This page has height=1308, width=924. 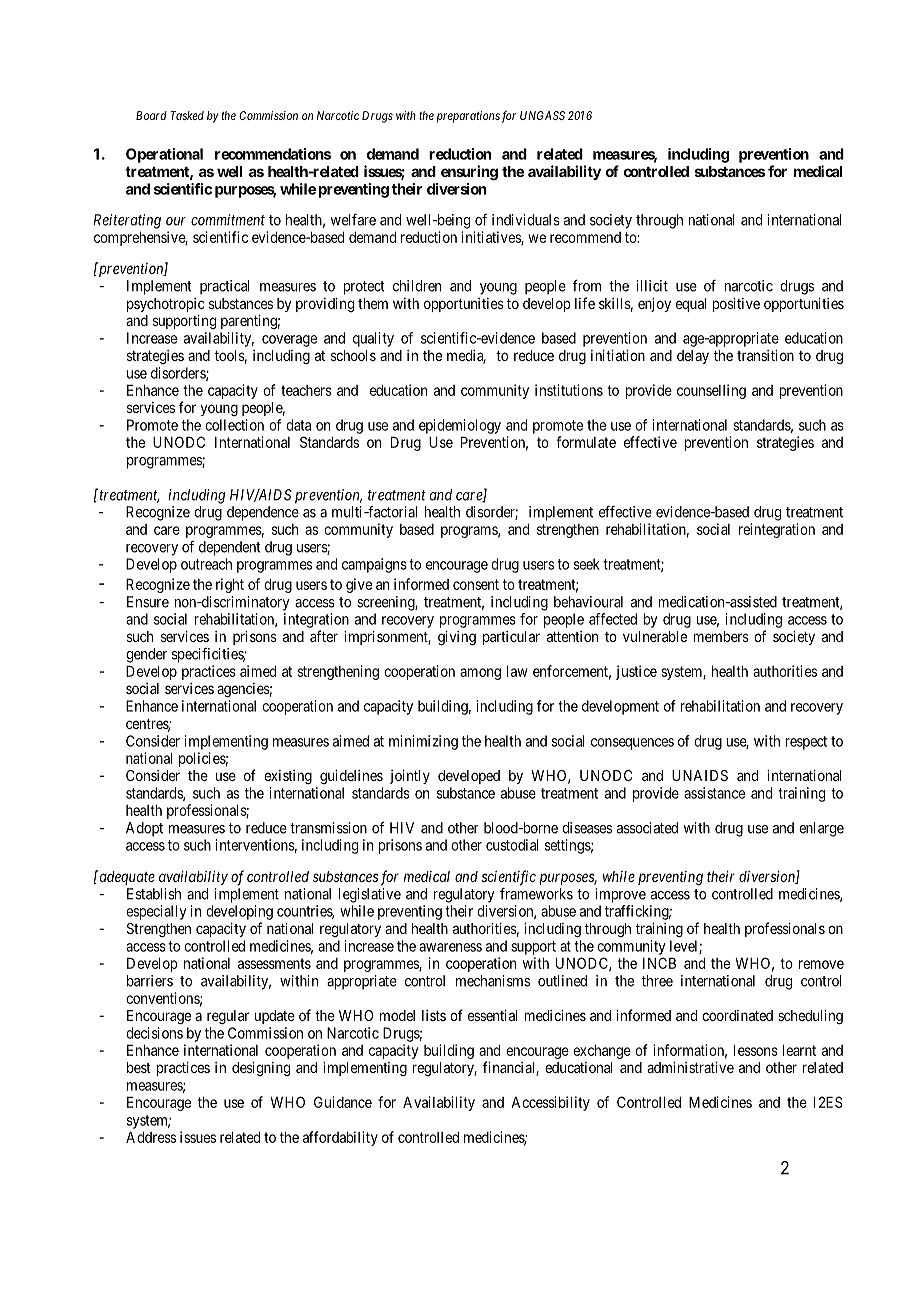 I want to click on counselling, so click(x=711, y=391).
